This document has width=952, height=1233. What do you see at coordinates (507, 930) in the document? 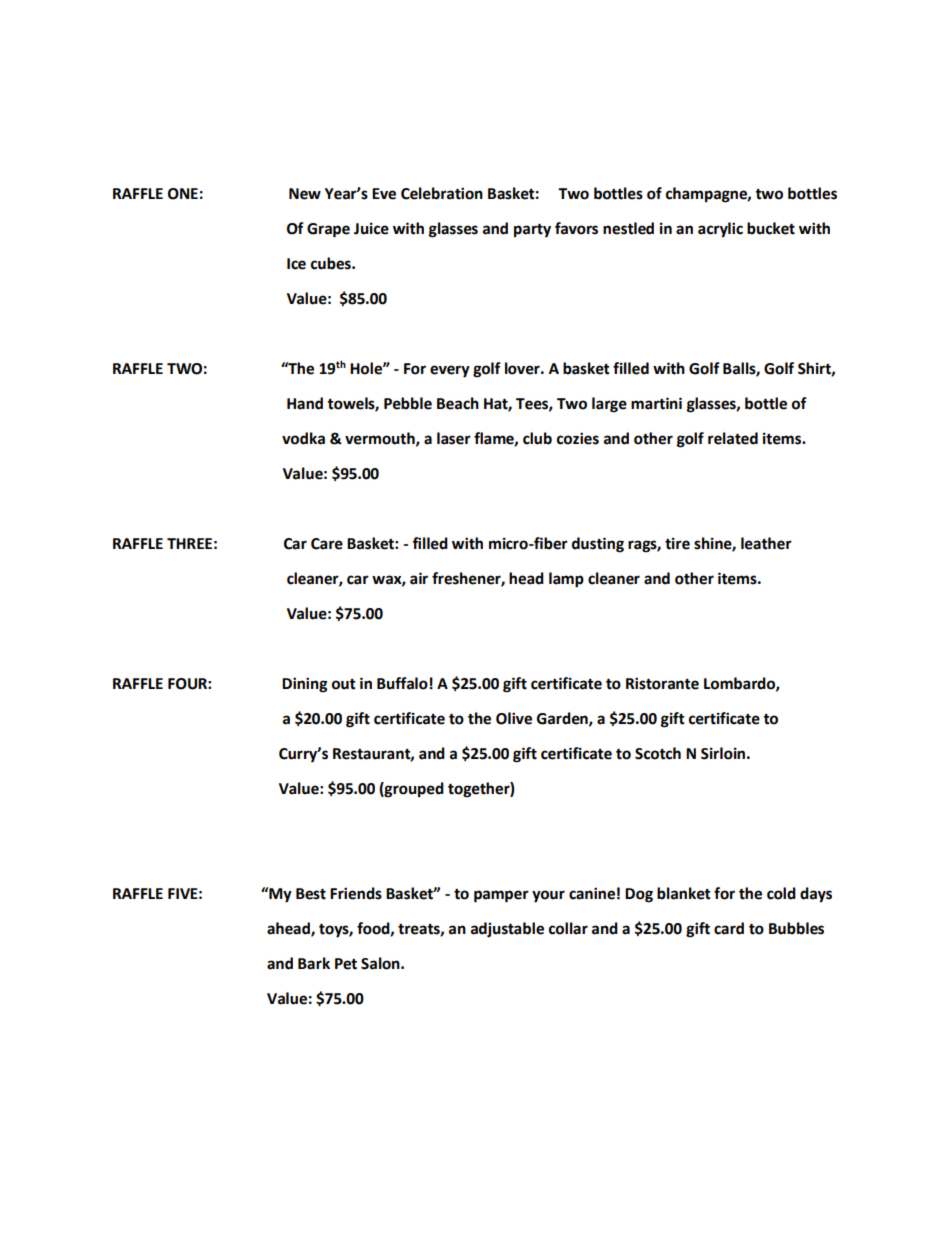
I see `adjustable` at bounding box center [507, 930].
